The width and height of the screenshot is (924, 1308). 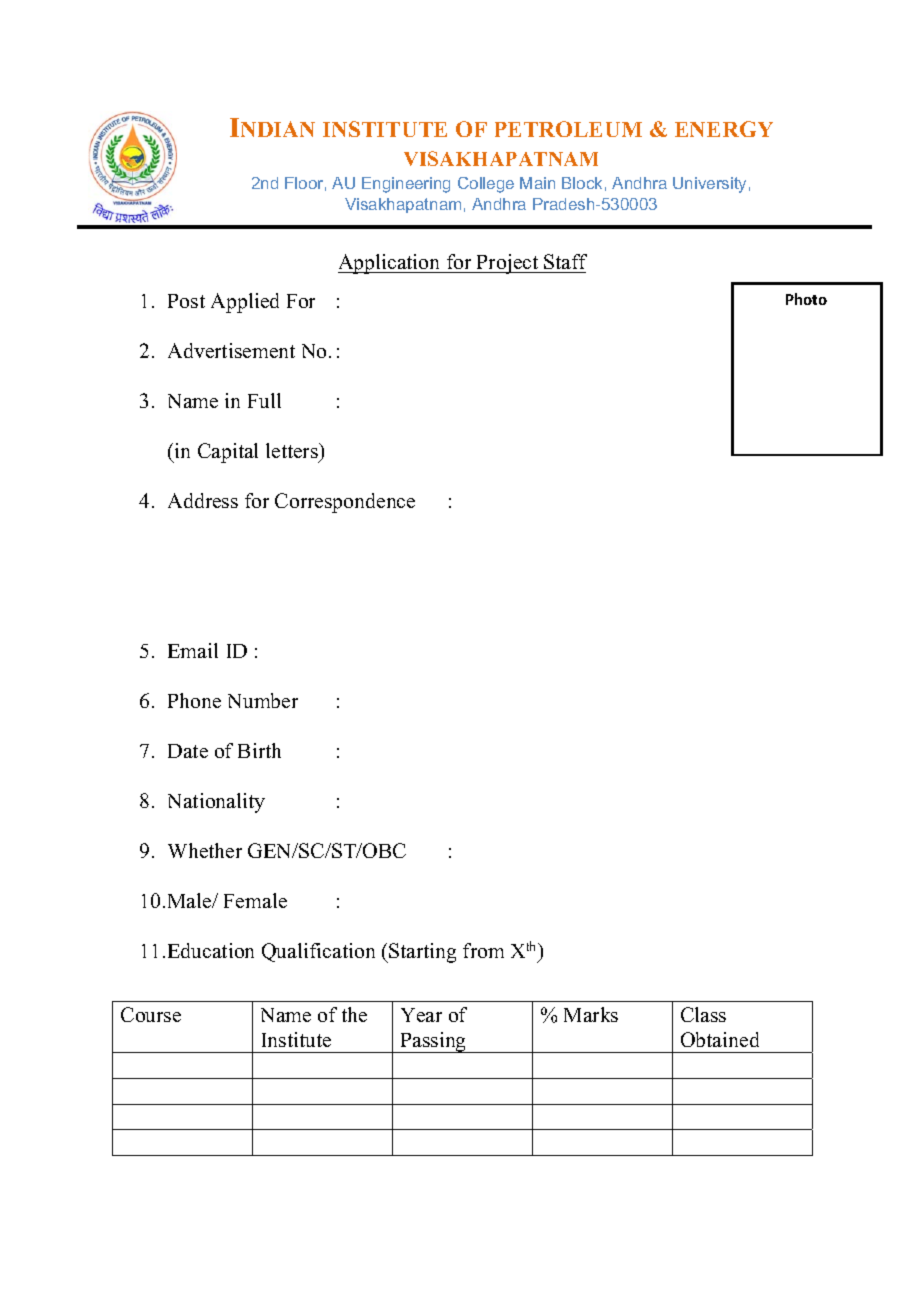 What do you see at coordinates (216, 803) in the screenshot?
I see `Nationality` at bounding box center [216, 803].
